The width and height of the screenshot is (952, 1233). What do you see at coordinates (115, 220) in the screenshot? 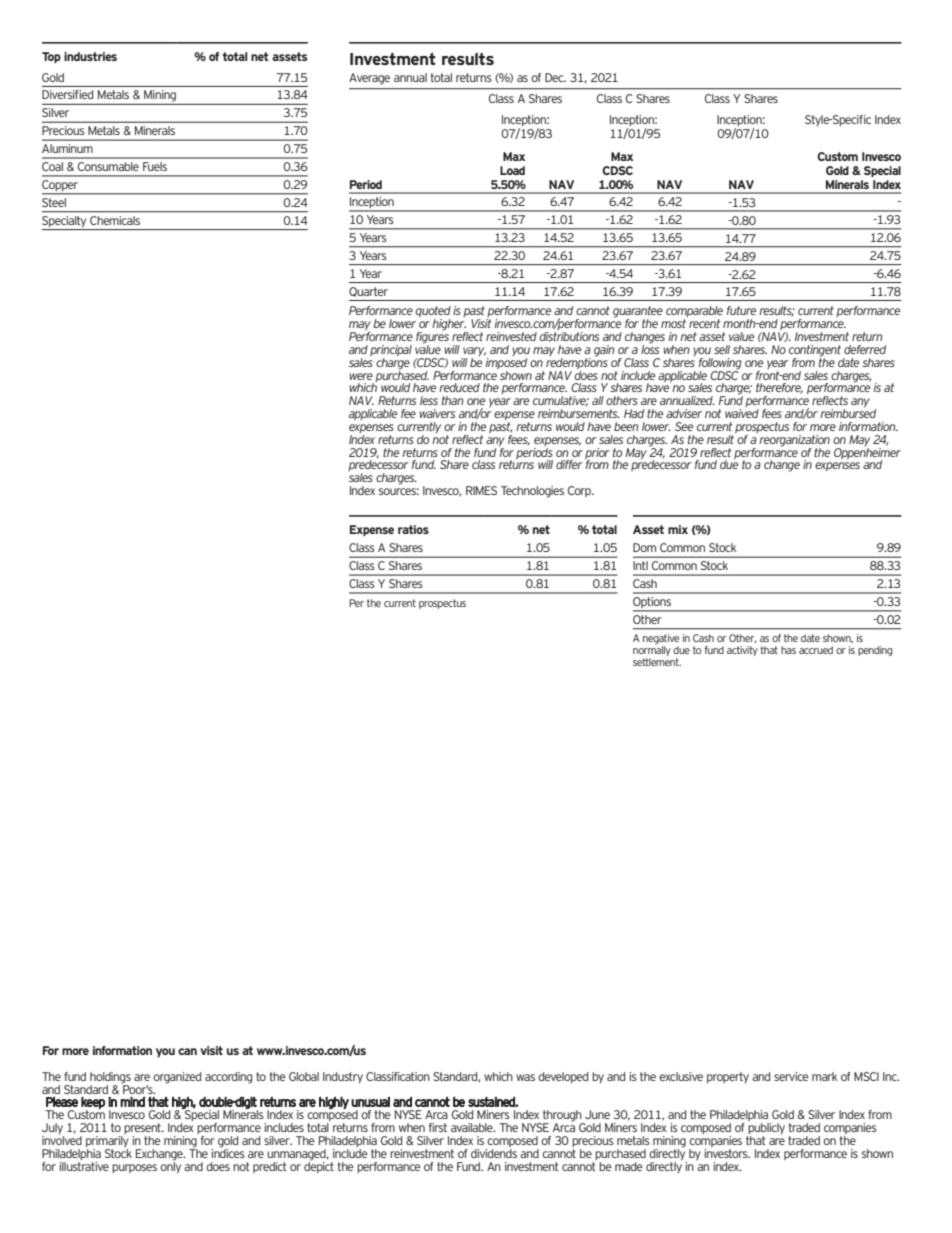
I see `Chemicals` at bounding box center [115, 220].
